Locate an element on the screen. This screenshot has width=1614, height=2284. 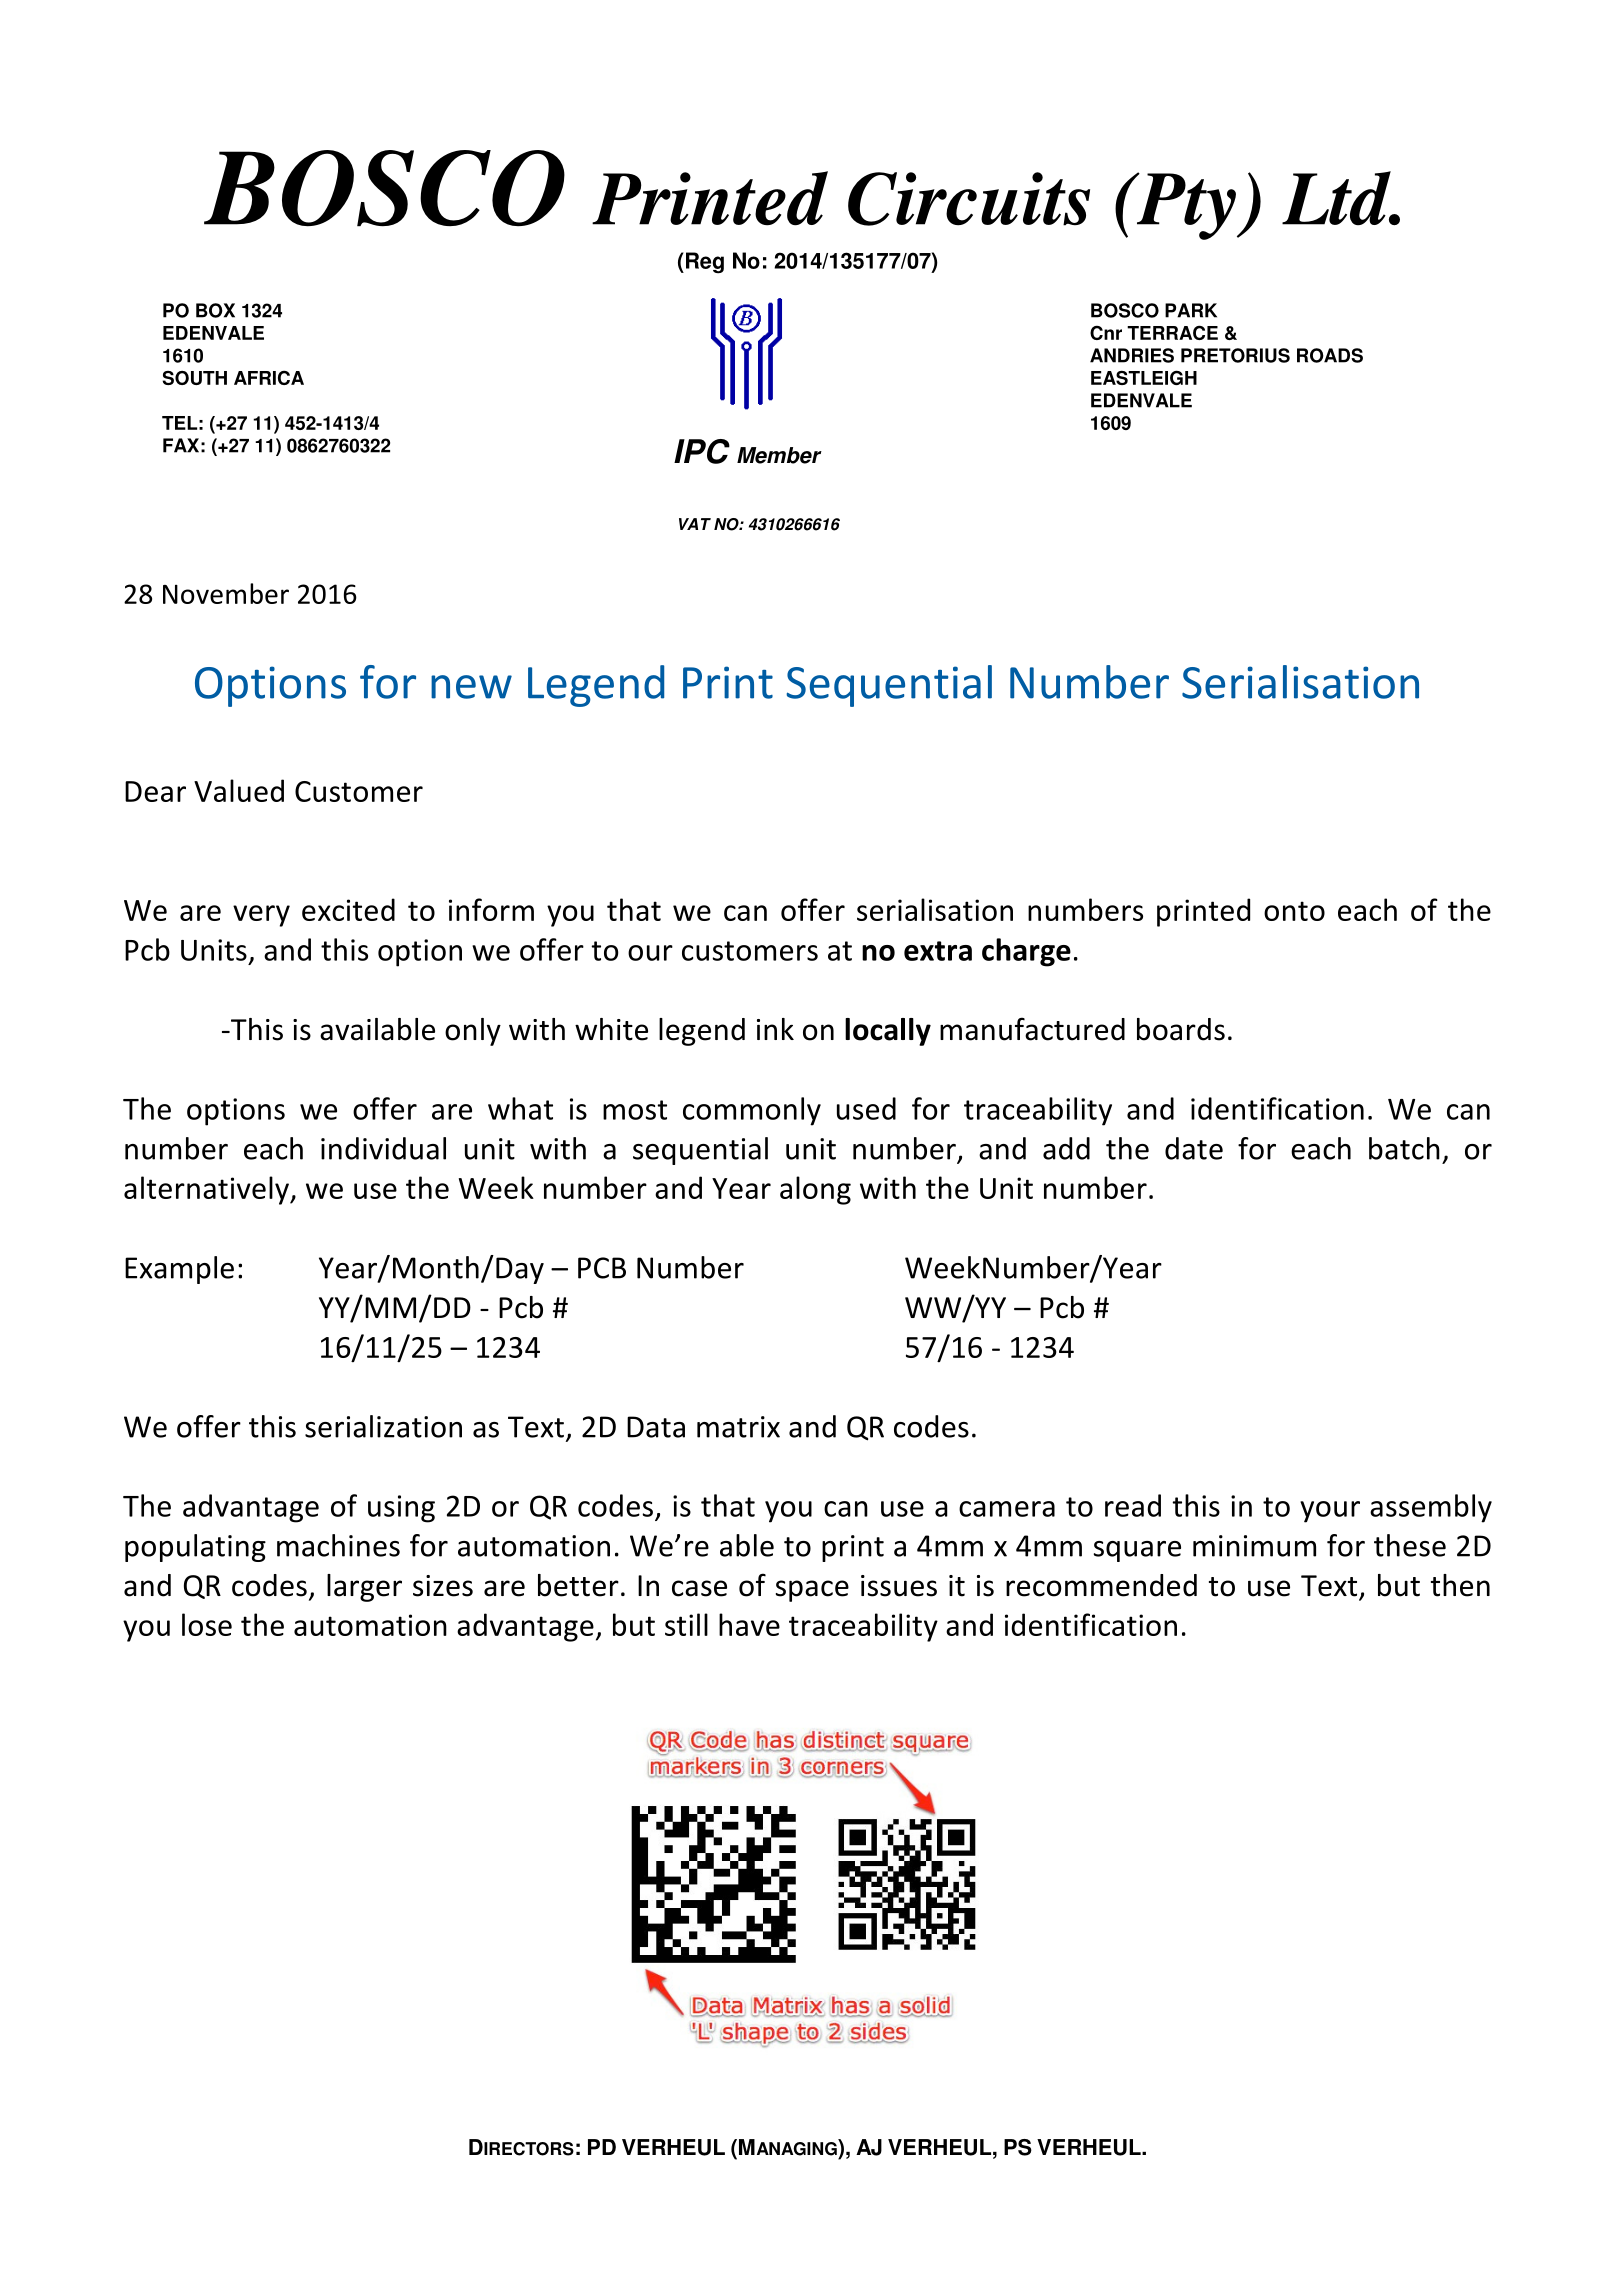
space is located at coordinates (812, 1591).
